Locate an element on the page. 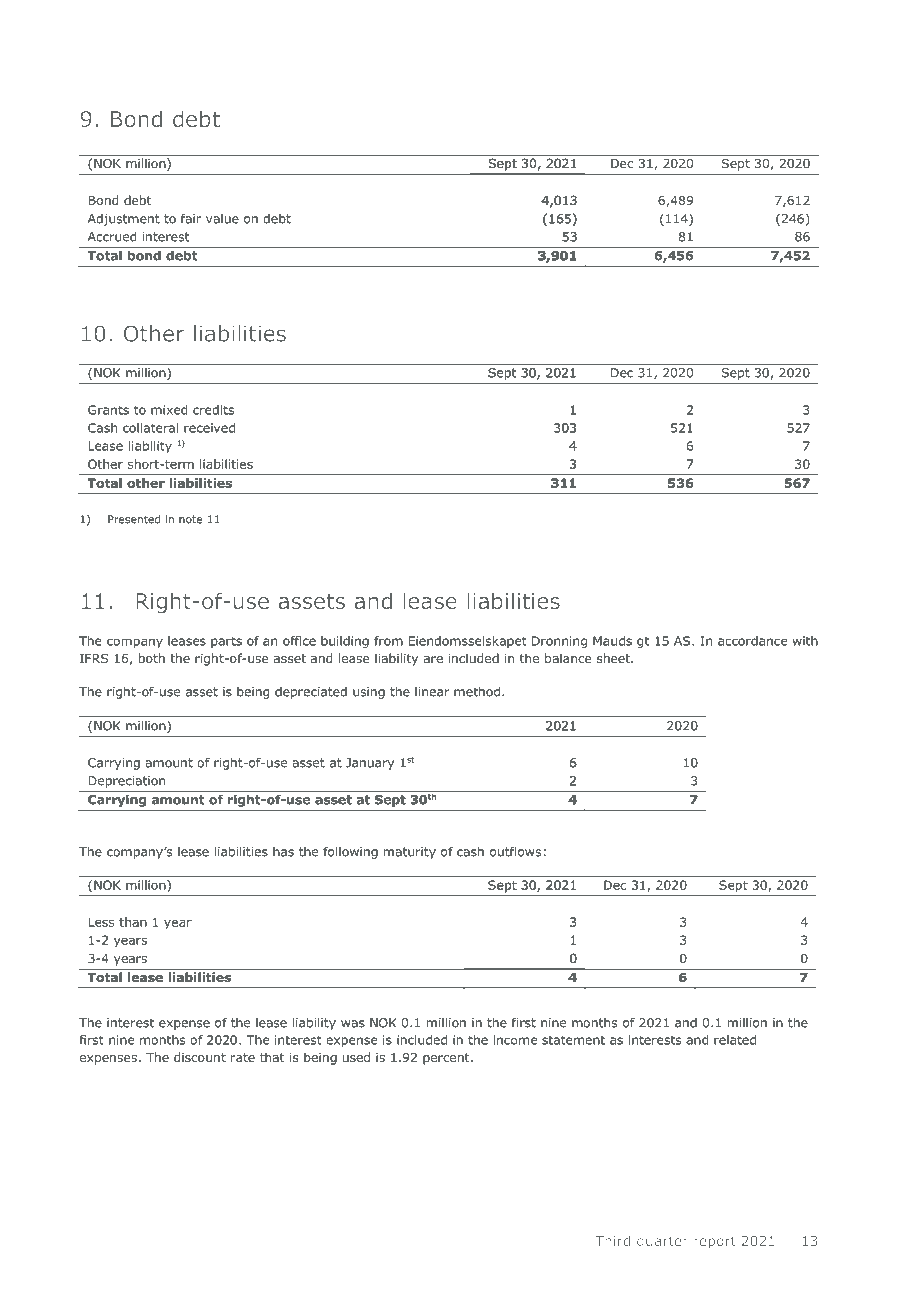 The width and height of the image is (924, 1308). linear is located at coordinates (432, 692).
